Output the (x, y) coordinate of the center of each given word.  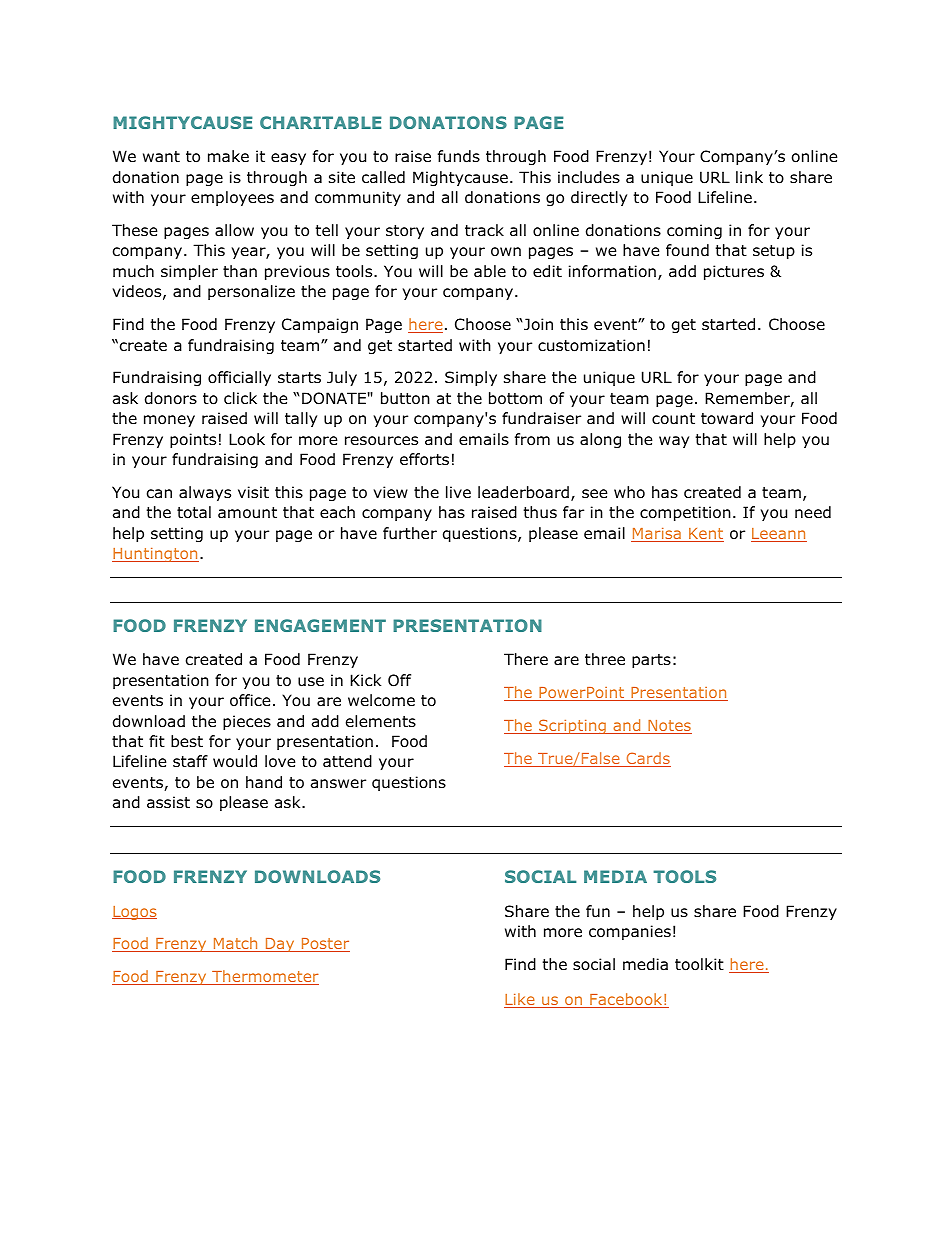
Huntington (155, 555)
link (749, 177)
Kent (705, 535)
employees (232, 198)
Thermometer (264, 977)
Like (520, 1000)
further (410, 533)
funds (459, 156)
